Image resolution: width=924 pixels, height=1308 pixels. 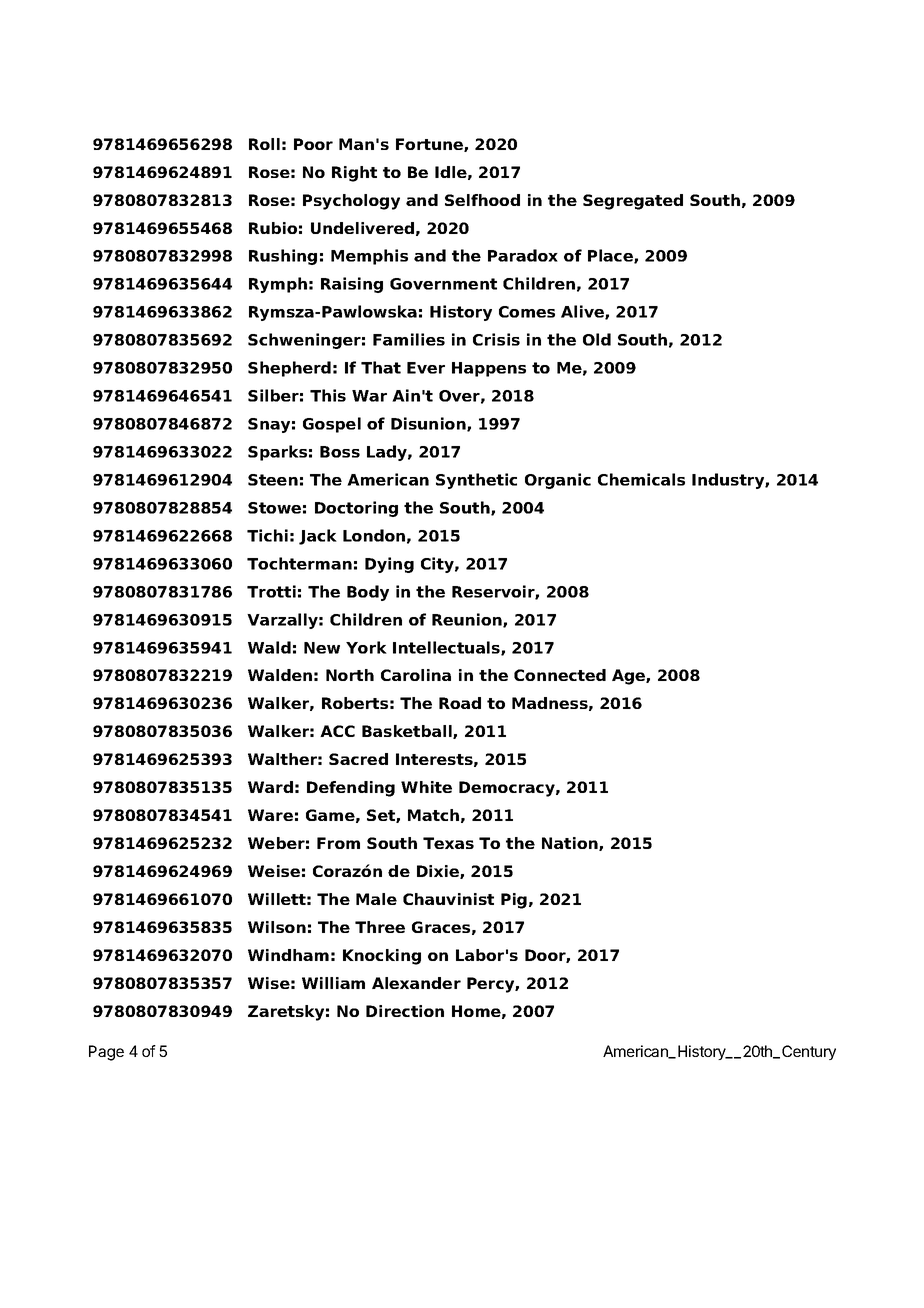 I want to click on Page, so click(x=106, y=1053).
